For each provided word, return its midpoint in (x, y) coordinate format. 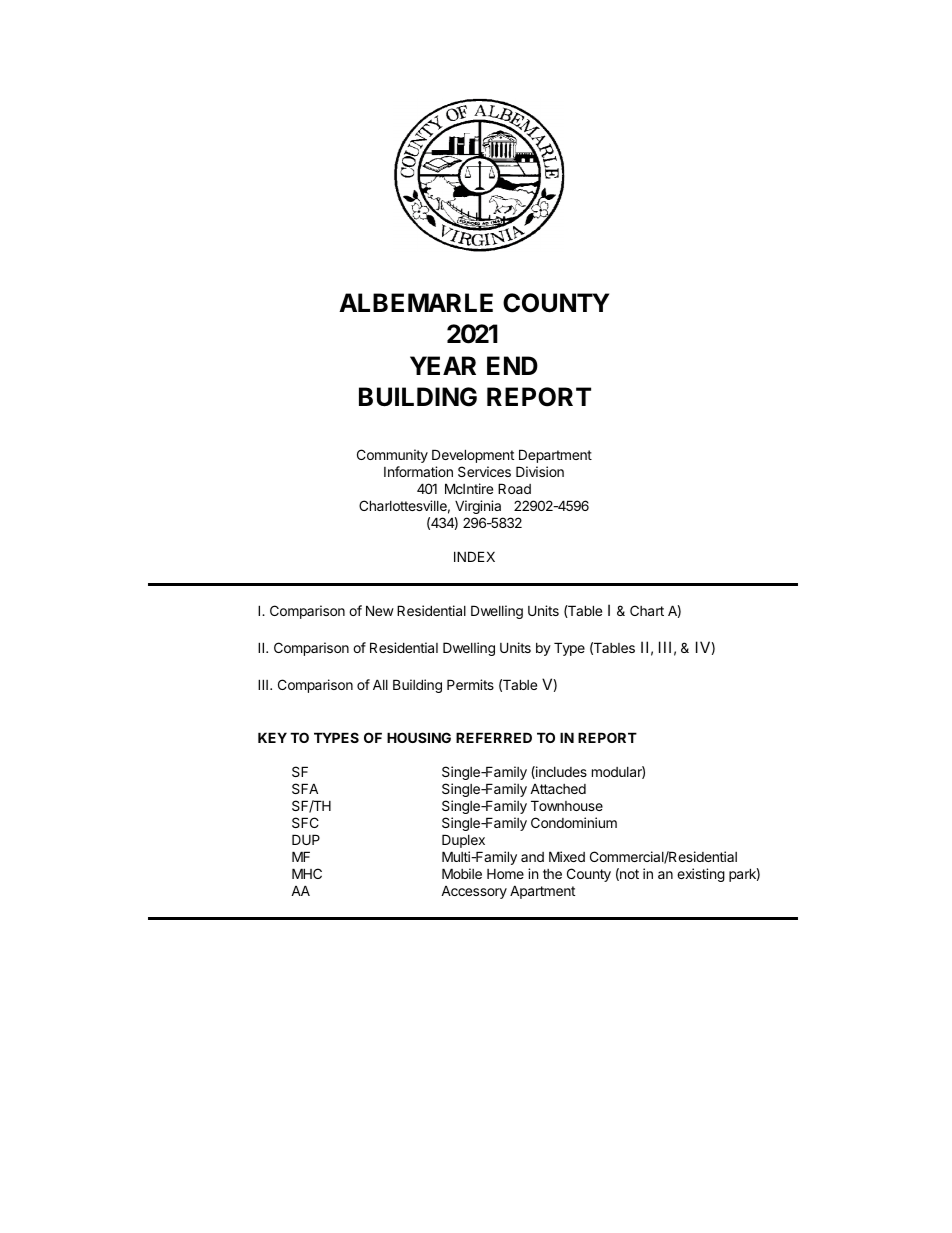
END (512, 365)
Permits (470, 684)
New (380, 610)
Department (555, 456)
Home (505, 874)
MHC (307, 873)
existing (701, 875)
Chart (647, 610)
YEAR (443, 365)
